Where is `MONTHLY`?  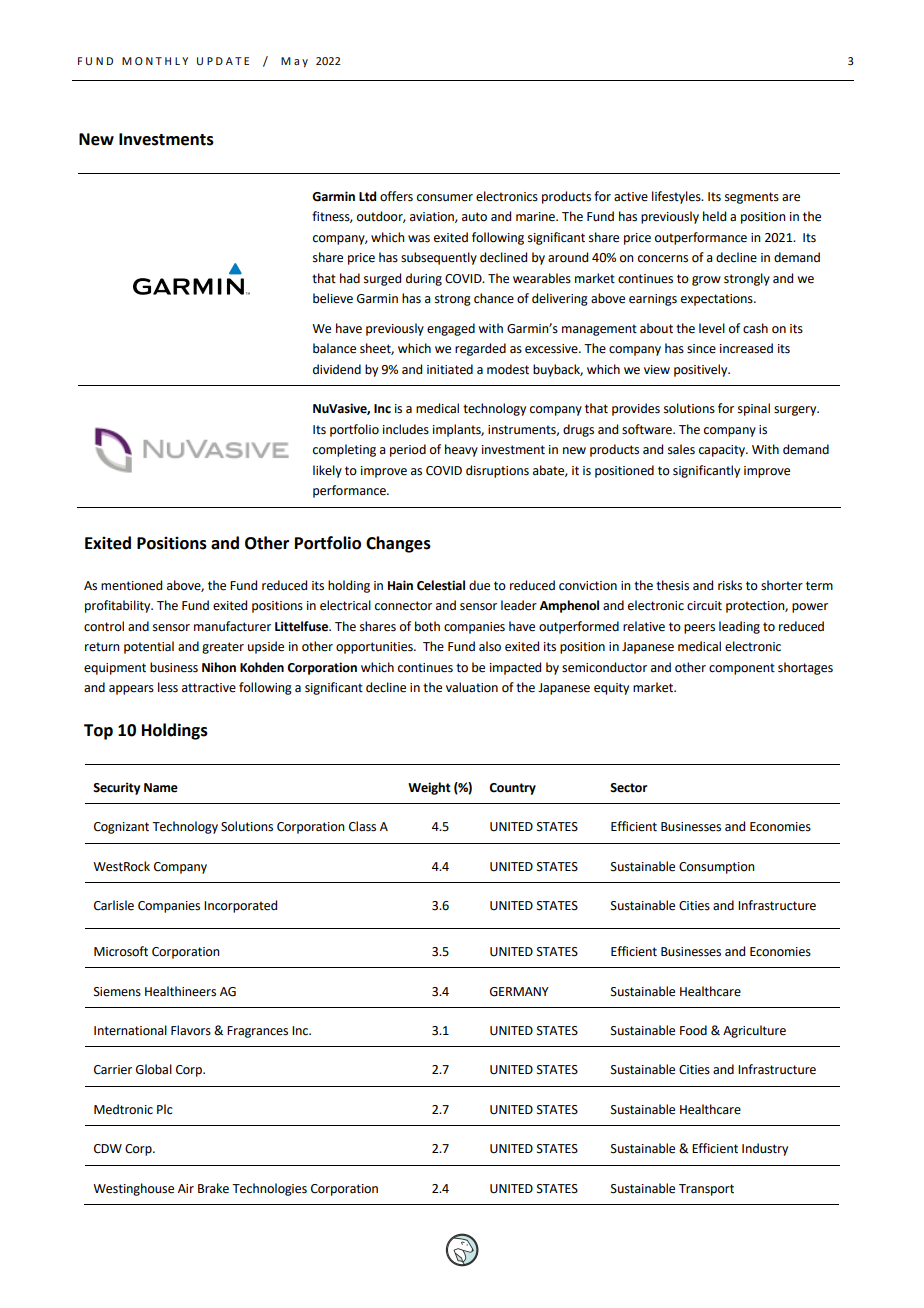
MONTHLY is located at coordinates (155, 61).
